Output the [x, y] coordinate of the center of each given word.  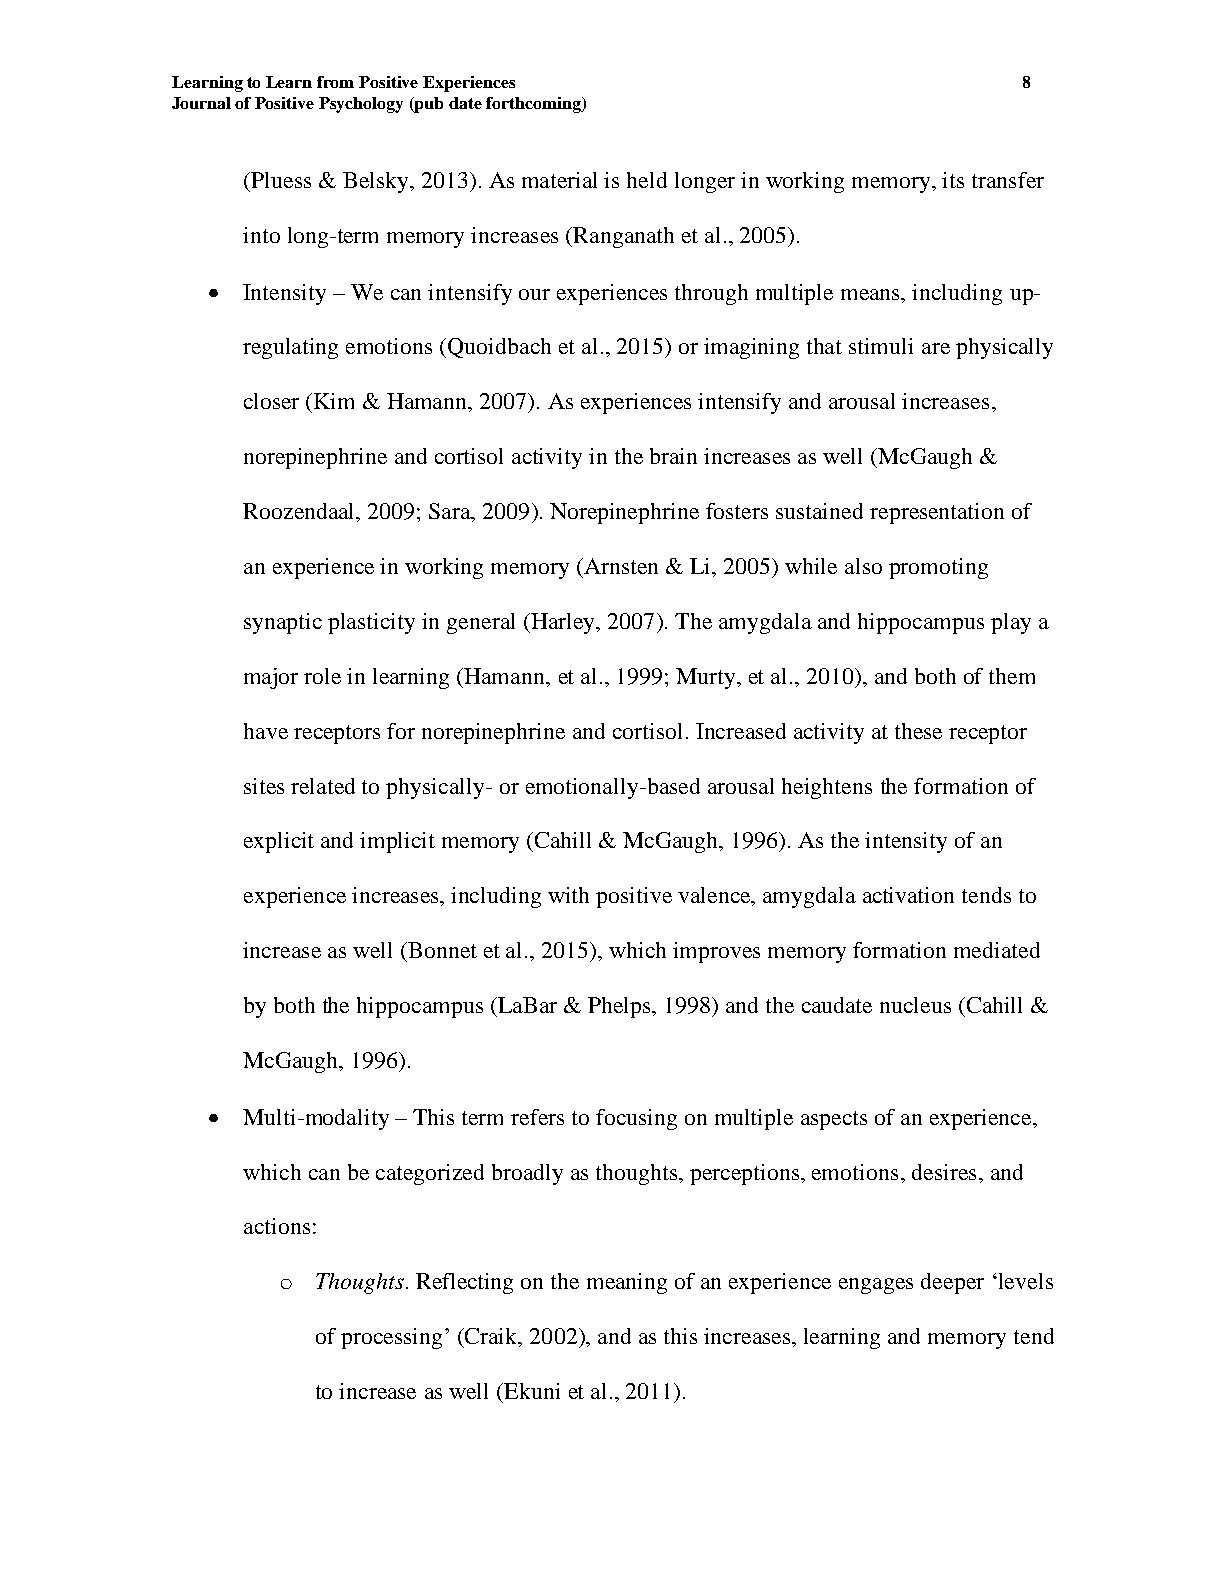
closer [271, 401]
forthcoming [534, 105]
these [918, 731]
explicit [279, 842]
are [936, 348]
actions [277, 1226]
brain [673, 456]
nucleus [915, 1005]
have [266, 731]
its [953, 180]
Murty [707, 678]
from [335, 82]
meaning [627, 1283]
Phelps [620, 1007]
